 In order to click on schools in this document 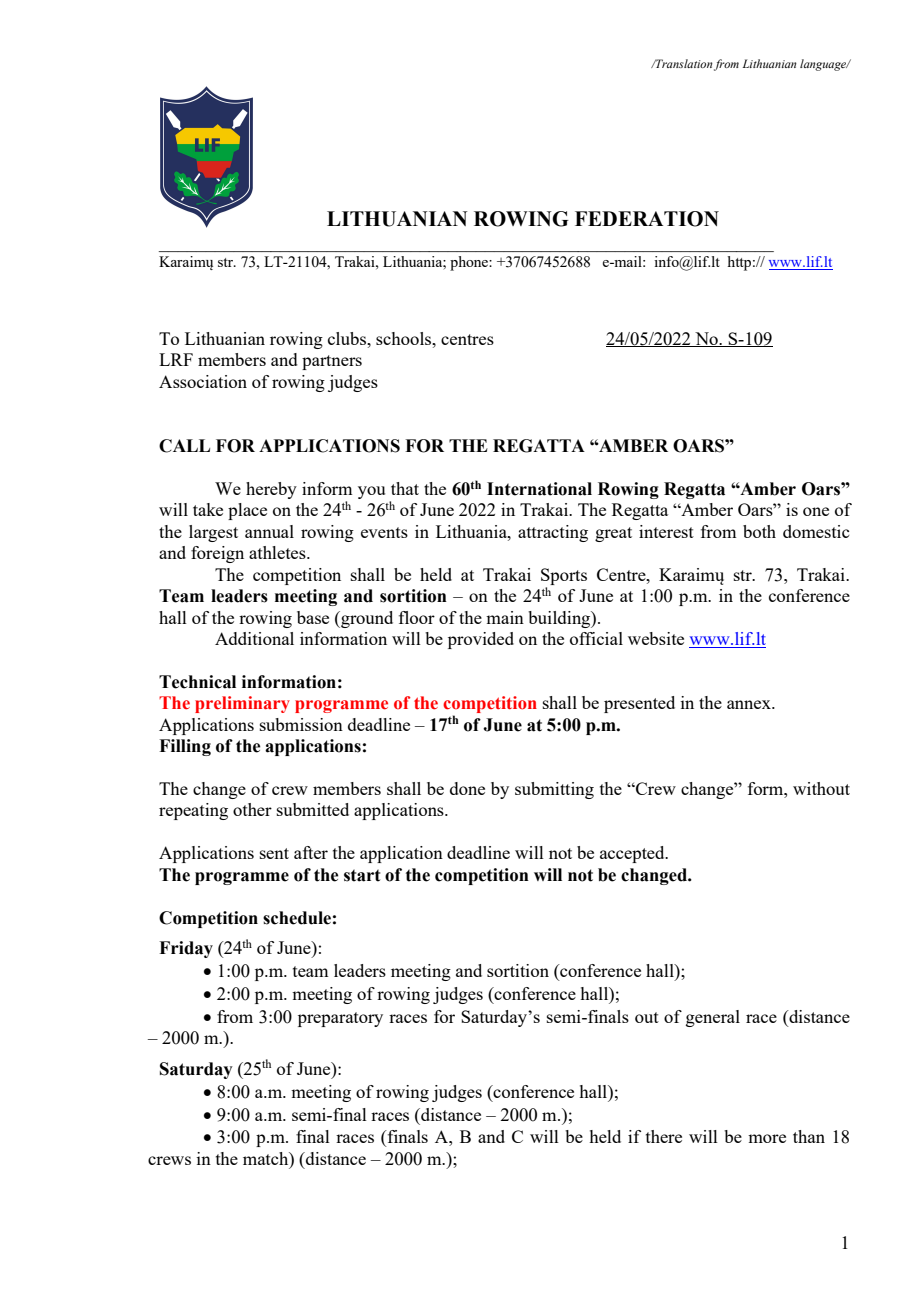, I will do `click(405, 338)`.
